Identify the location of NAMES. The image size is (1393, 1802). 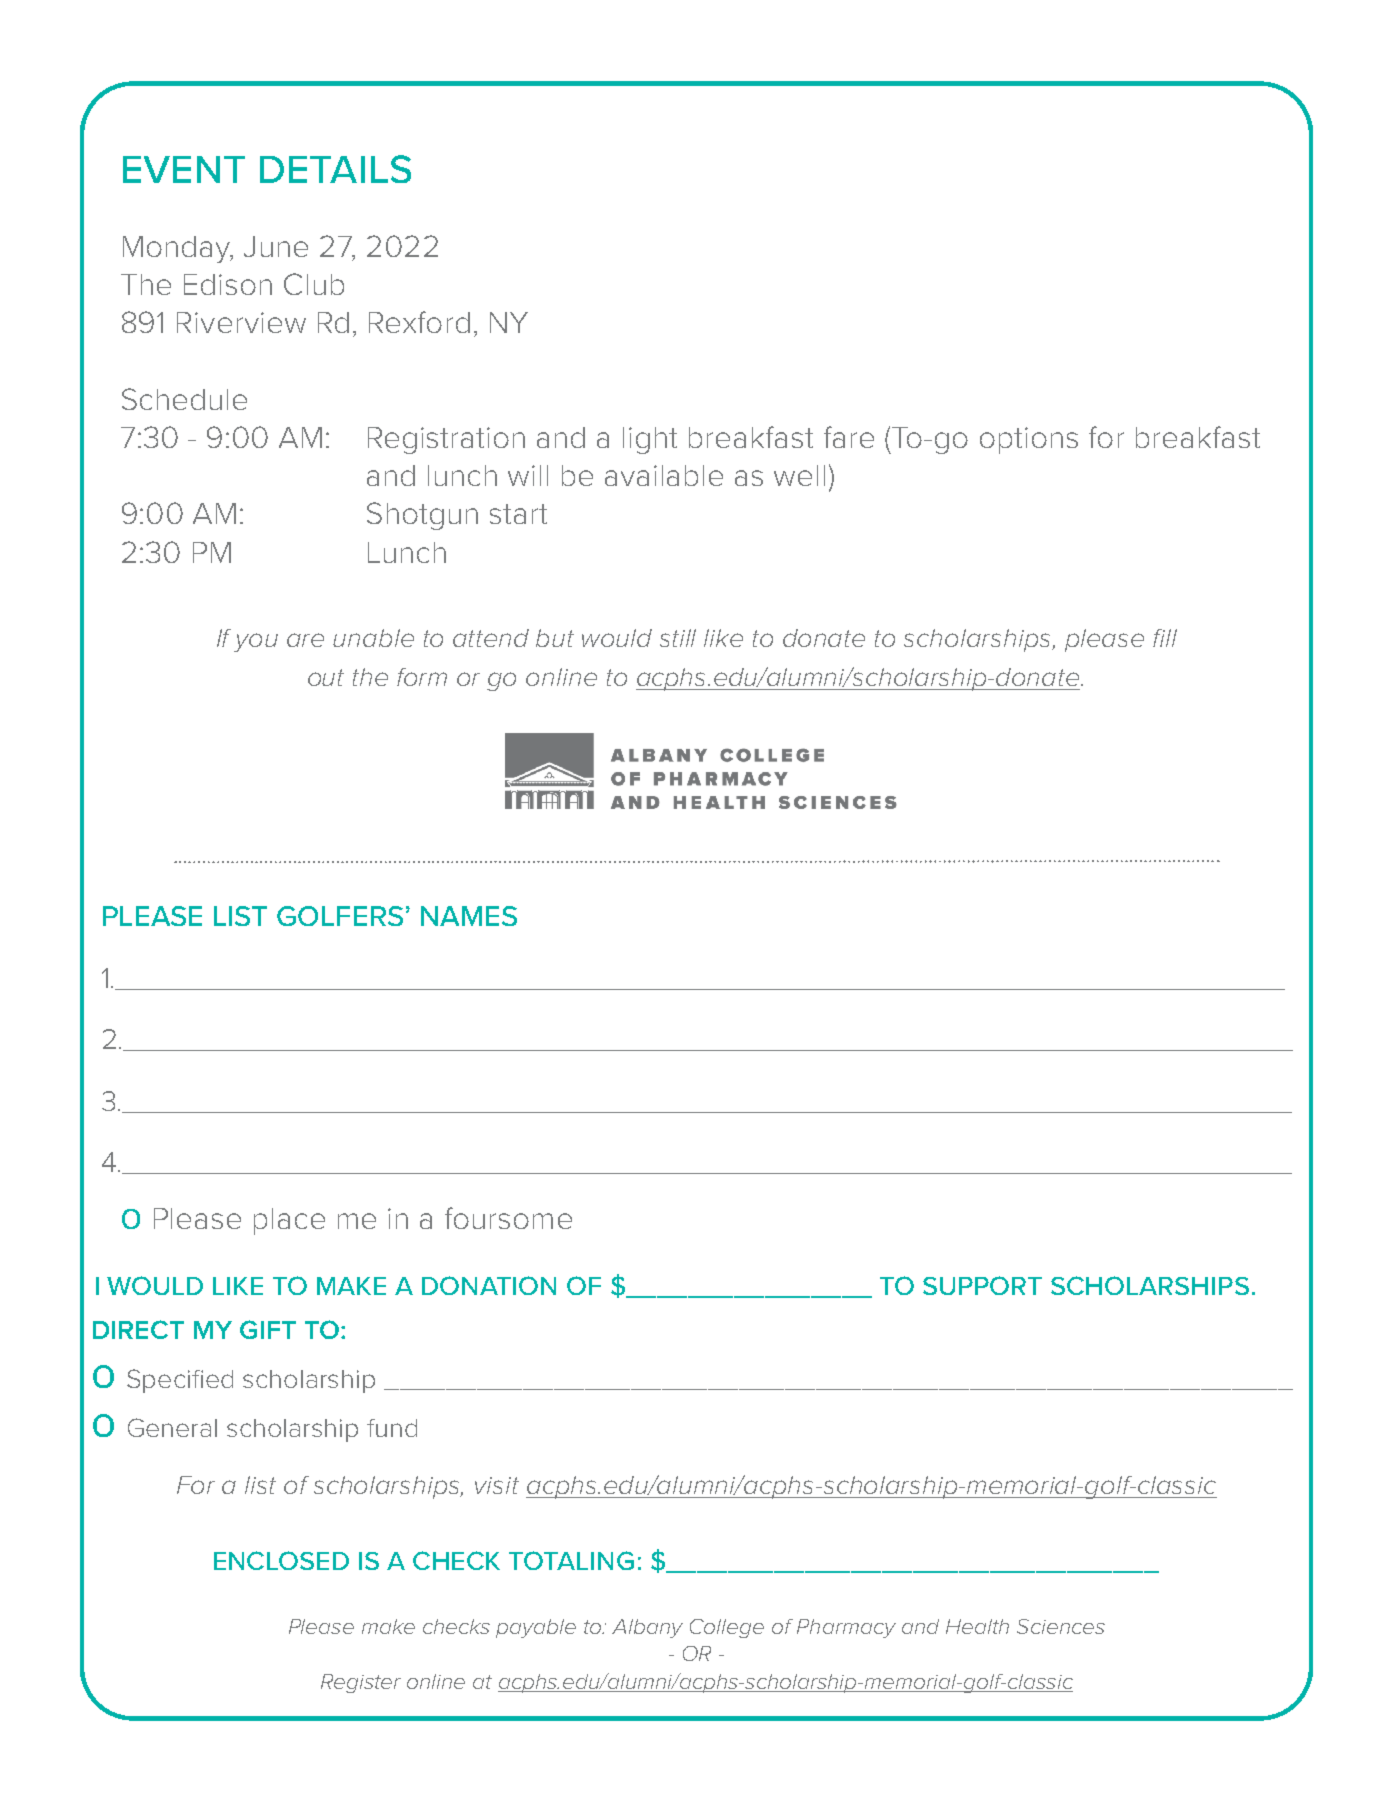
(469, 916).
